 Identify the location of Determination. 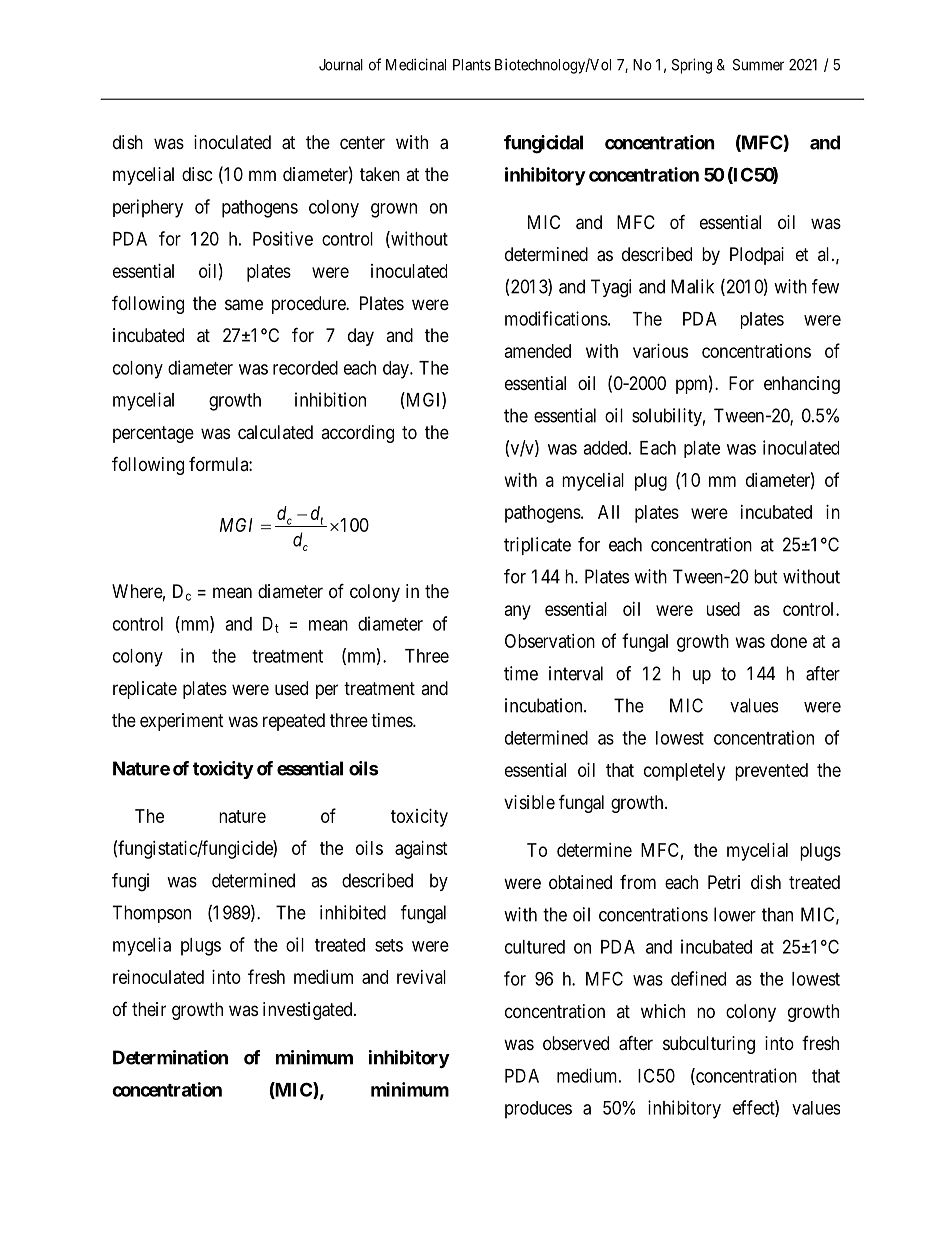
(170, 1057).
